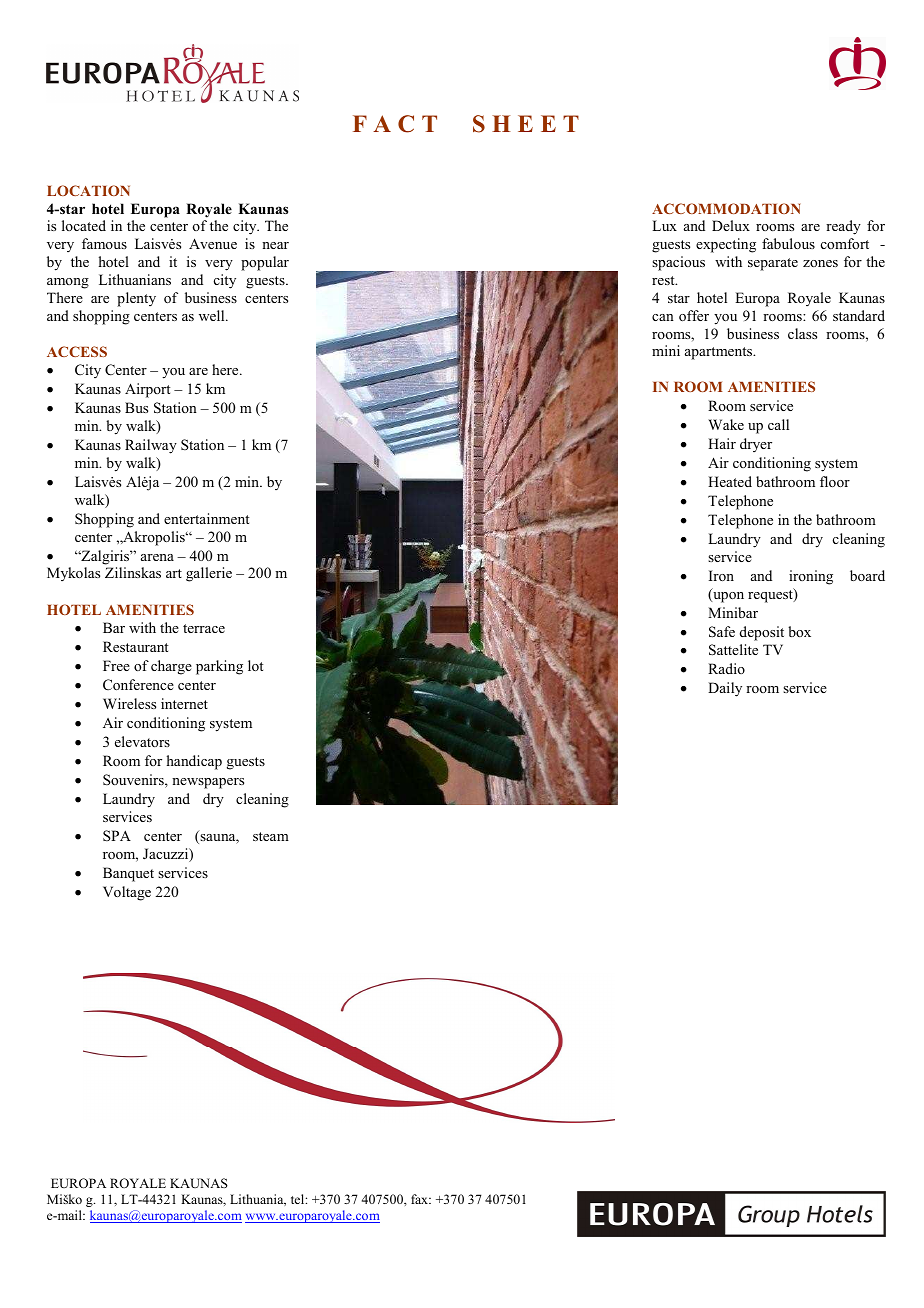 The height and width of the screenshot is (1308, 924). What do you see at coordinates (275, 245) in the screenshot?
I see `near` at bounding box center [275, 245].
